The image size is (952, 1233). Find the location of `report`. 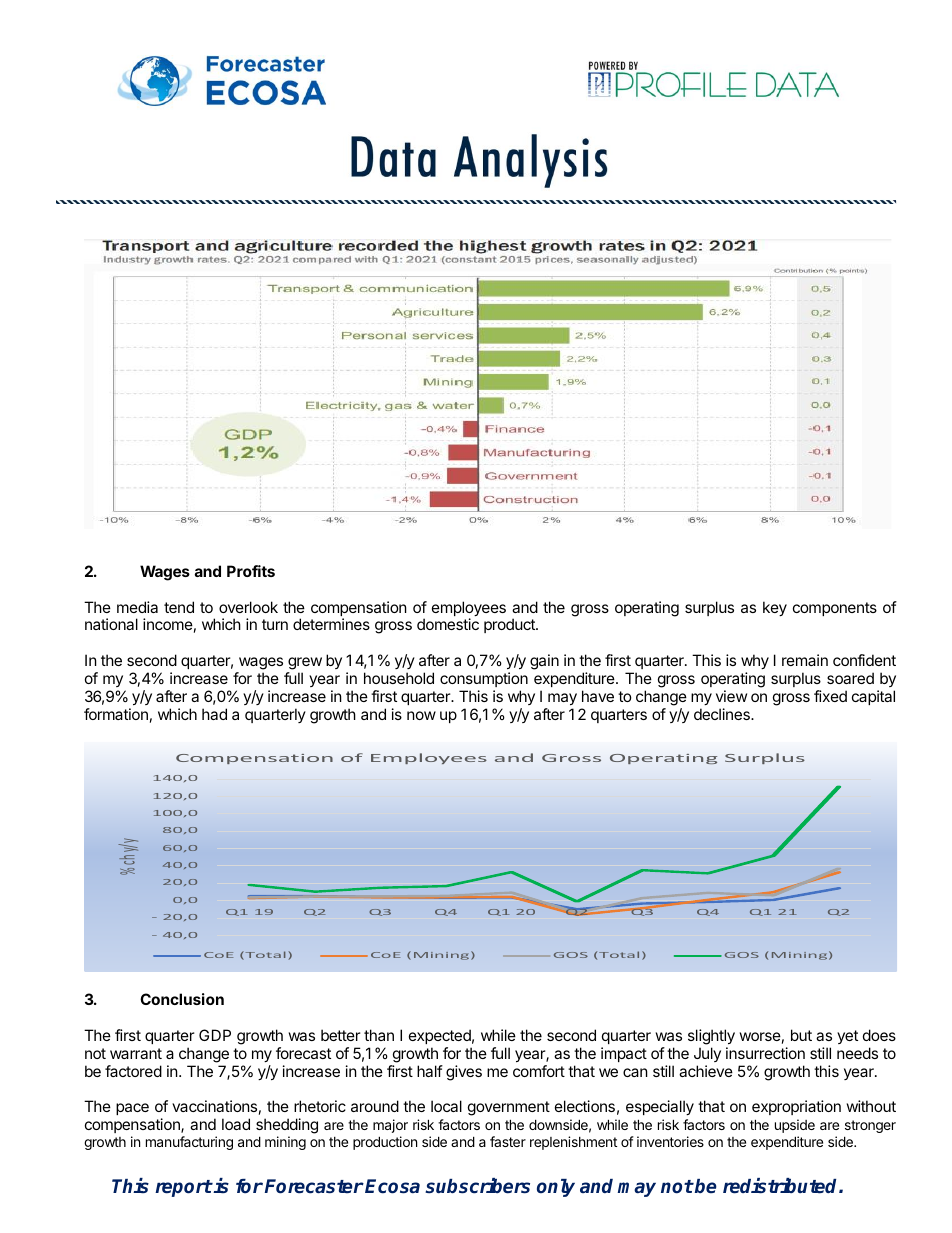

report is located at coordinates (184, 1188).
